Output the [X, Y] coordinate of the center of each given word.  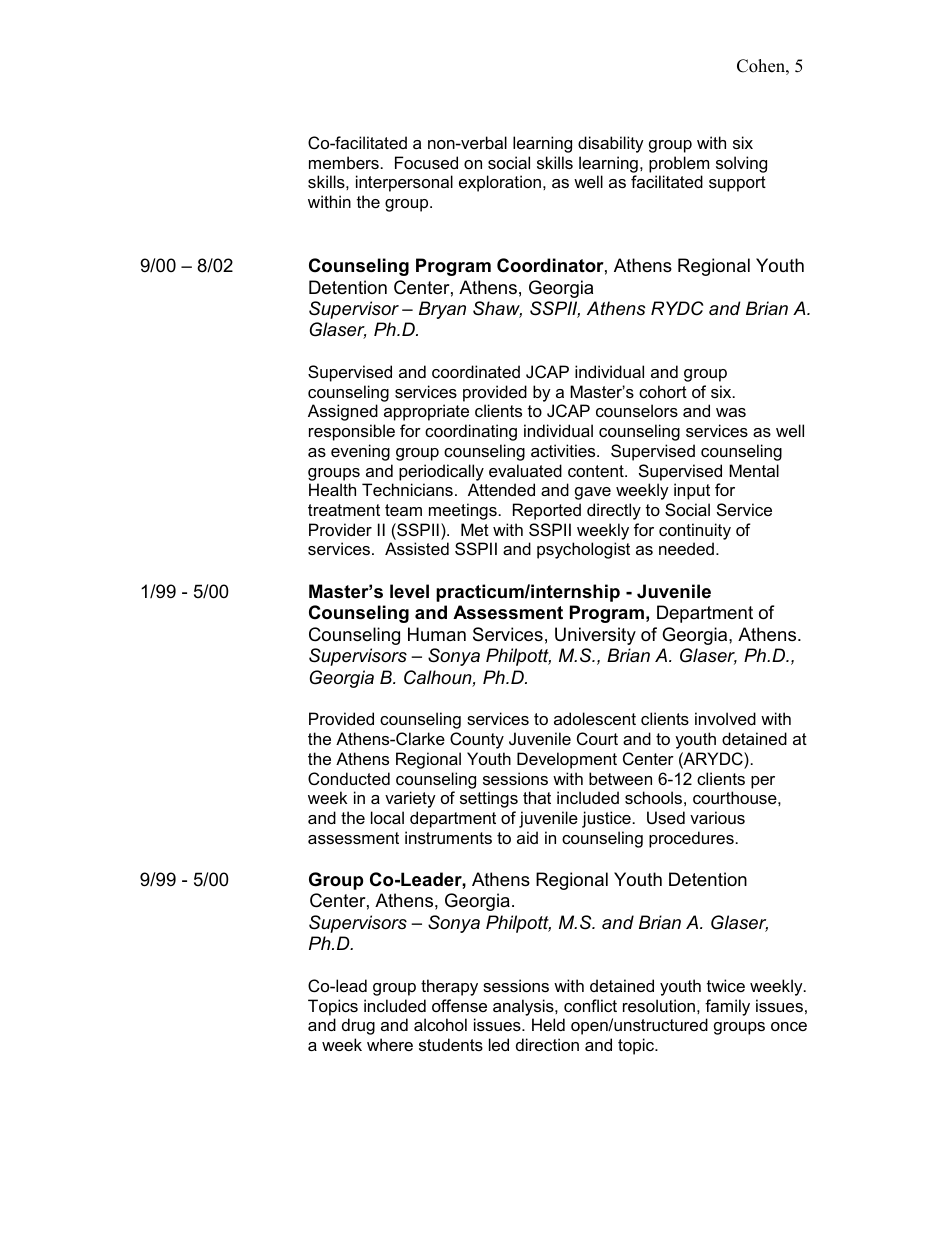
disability [611, 144]
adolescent [595, 718]
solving [741, 164]
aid [527, 837]
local [387, 817]
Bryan [442, 310]
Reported [547, 511]
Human [437, 634]
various [717, 817]
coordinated [476, 371]
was [731, 412]
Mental [754, 470]
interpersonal [404, 183]
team [403, 510]
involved [725, 718]
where [390, 1044]
